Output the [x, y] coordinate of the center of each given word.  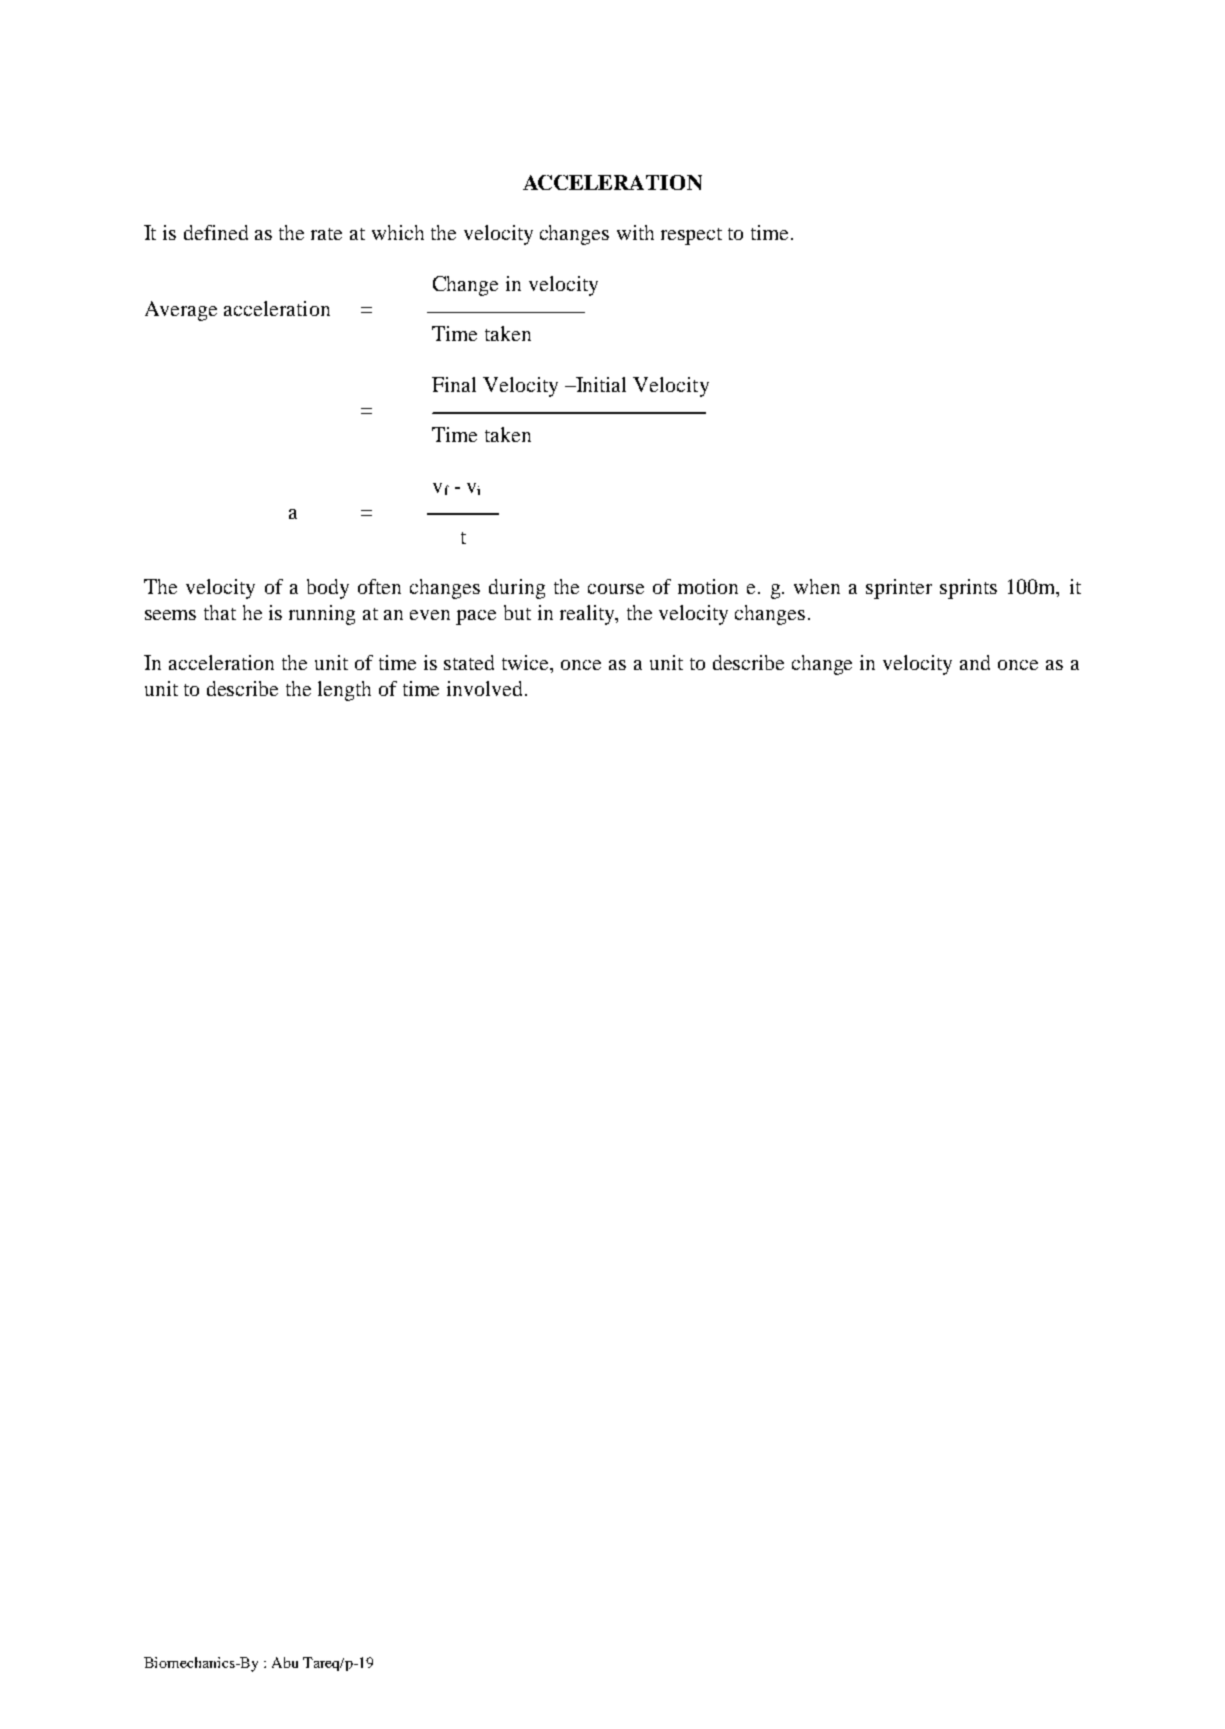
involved [486, 688]
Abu [285, 1662]
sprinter [899, 589]
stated [469, 662]
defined [216, 232]
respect [691, 236]
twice [527, 664]
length [344, 691]
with [635, 232]
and [975, 662]
